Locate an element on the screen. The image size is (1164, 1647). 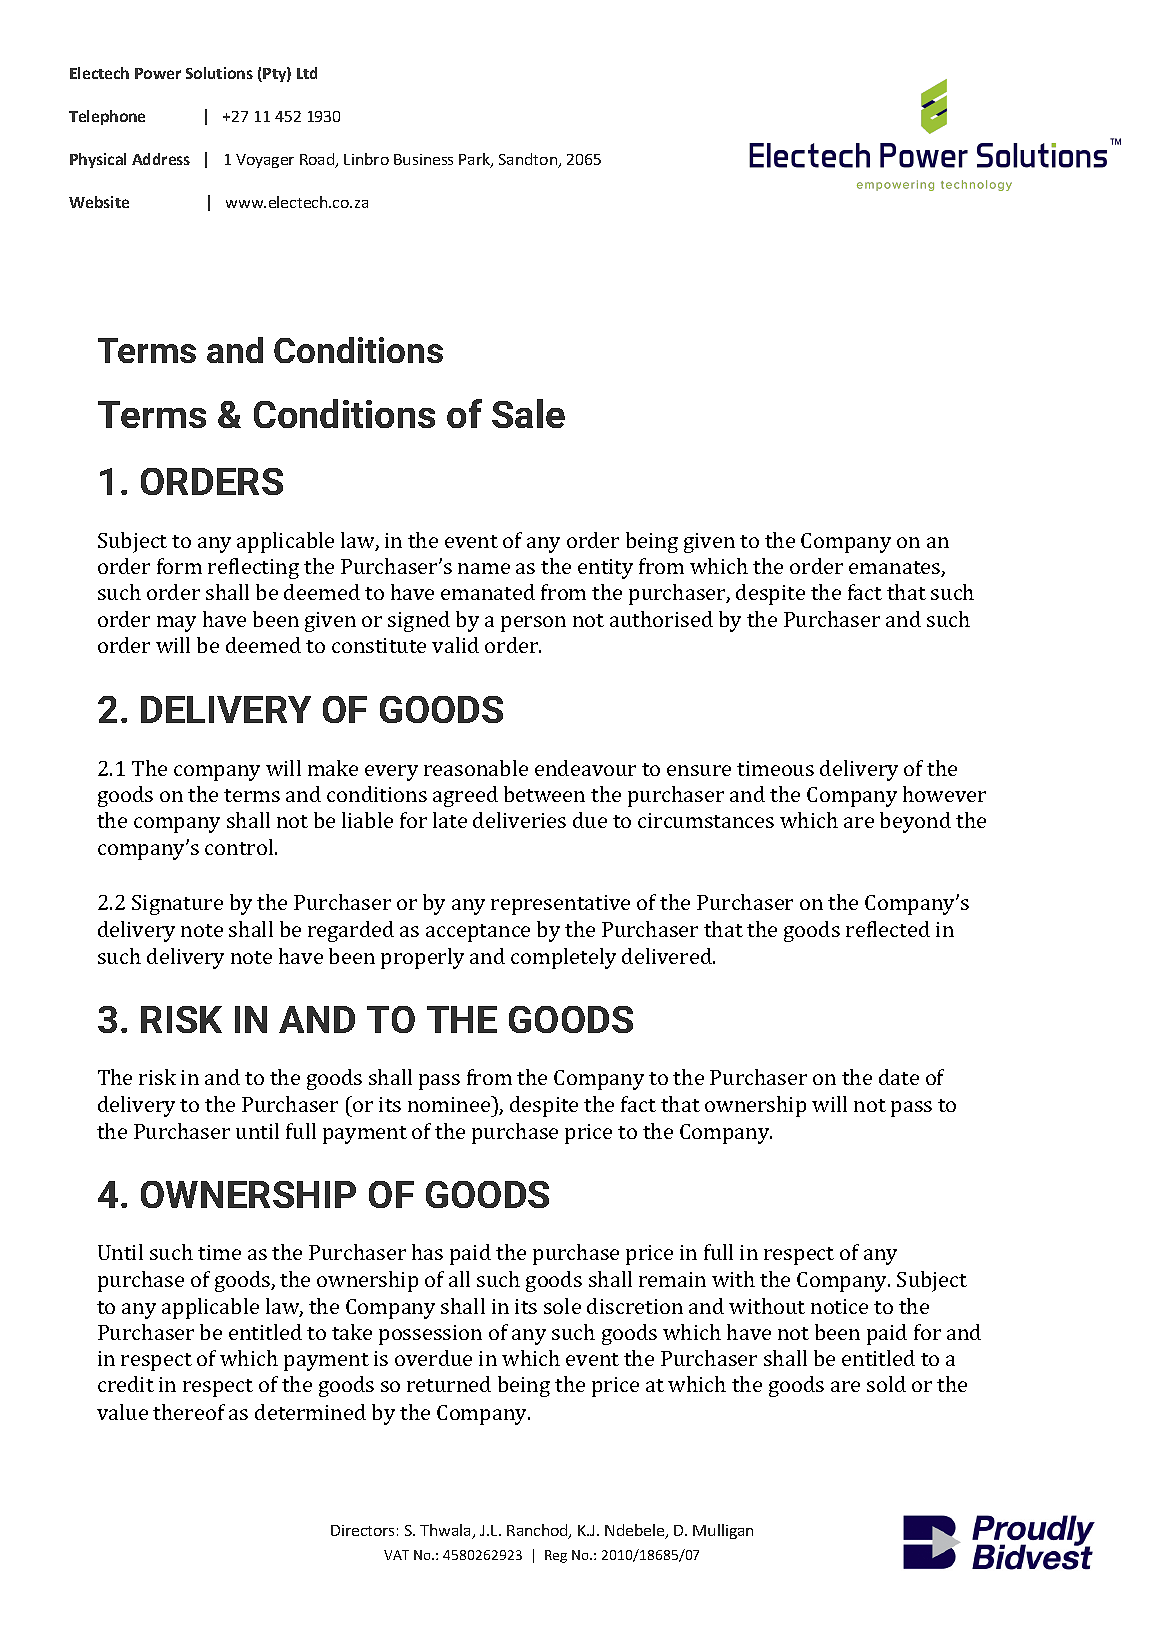
beyond is located at coordinates (915, 822).
